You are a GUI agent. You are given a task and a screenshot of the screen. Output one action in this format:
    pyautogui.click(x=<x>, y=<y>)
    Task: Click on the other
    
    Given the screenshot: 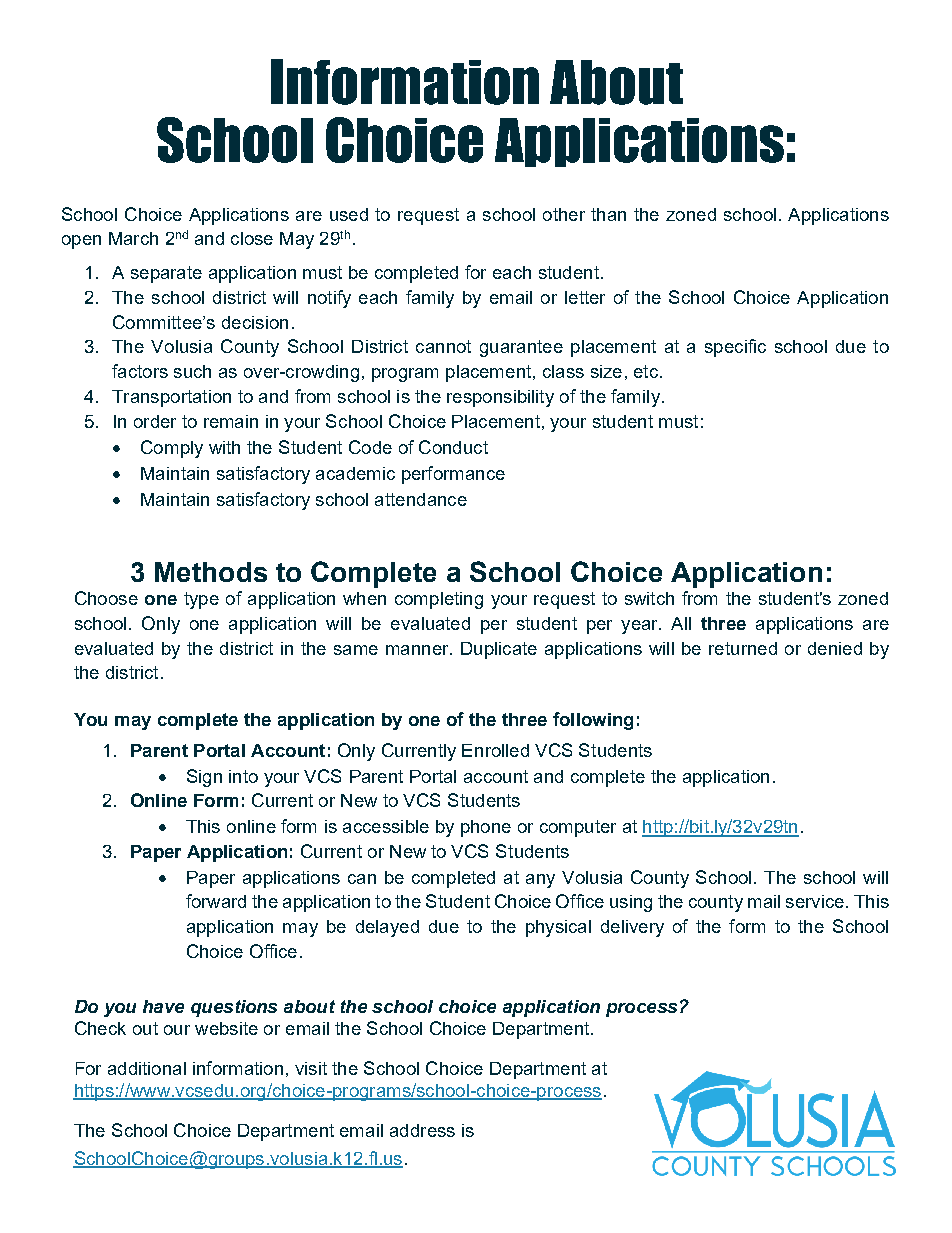 What is the action you would take?
    pyautogui.click(x=564, y=214)
